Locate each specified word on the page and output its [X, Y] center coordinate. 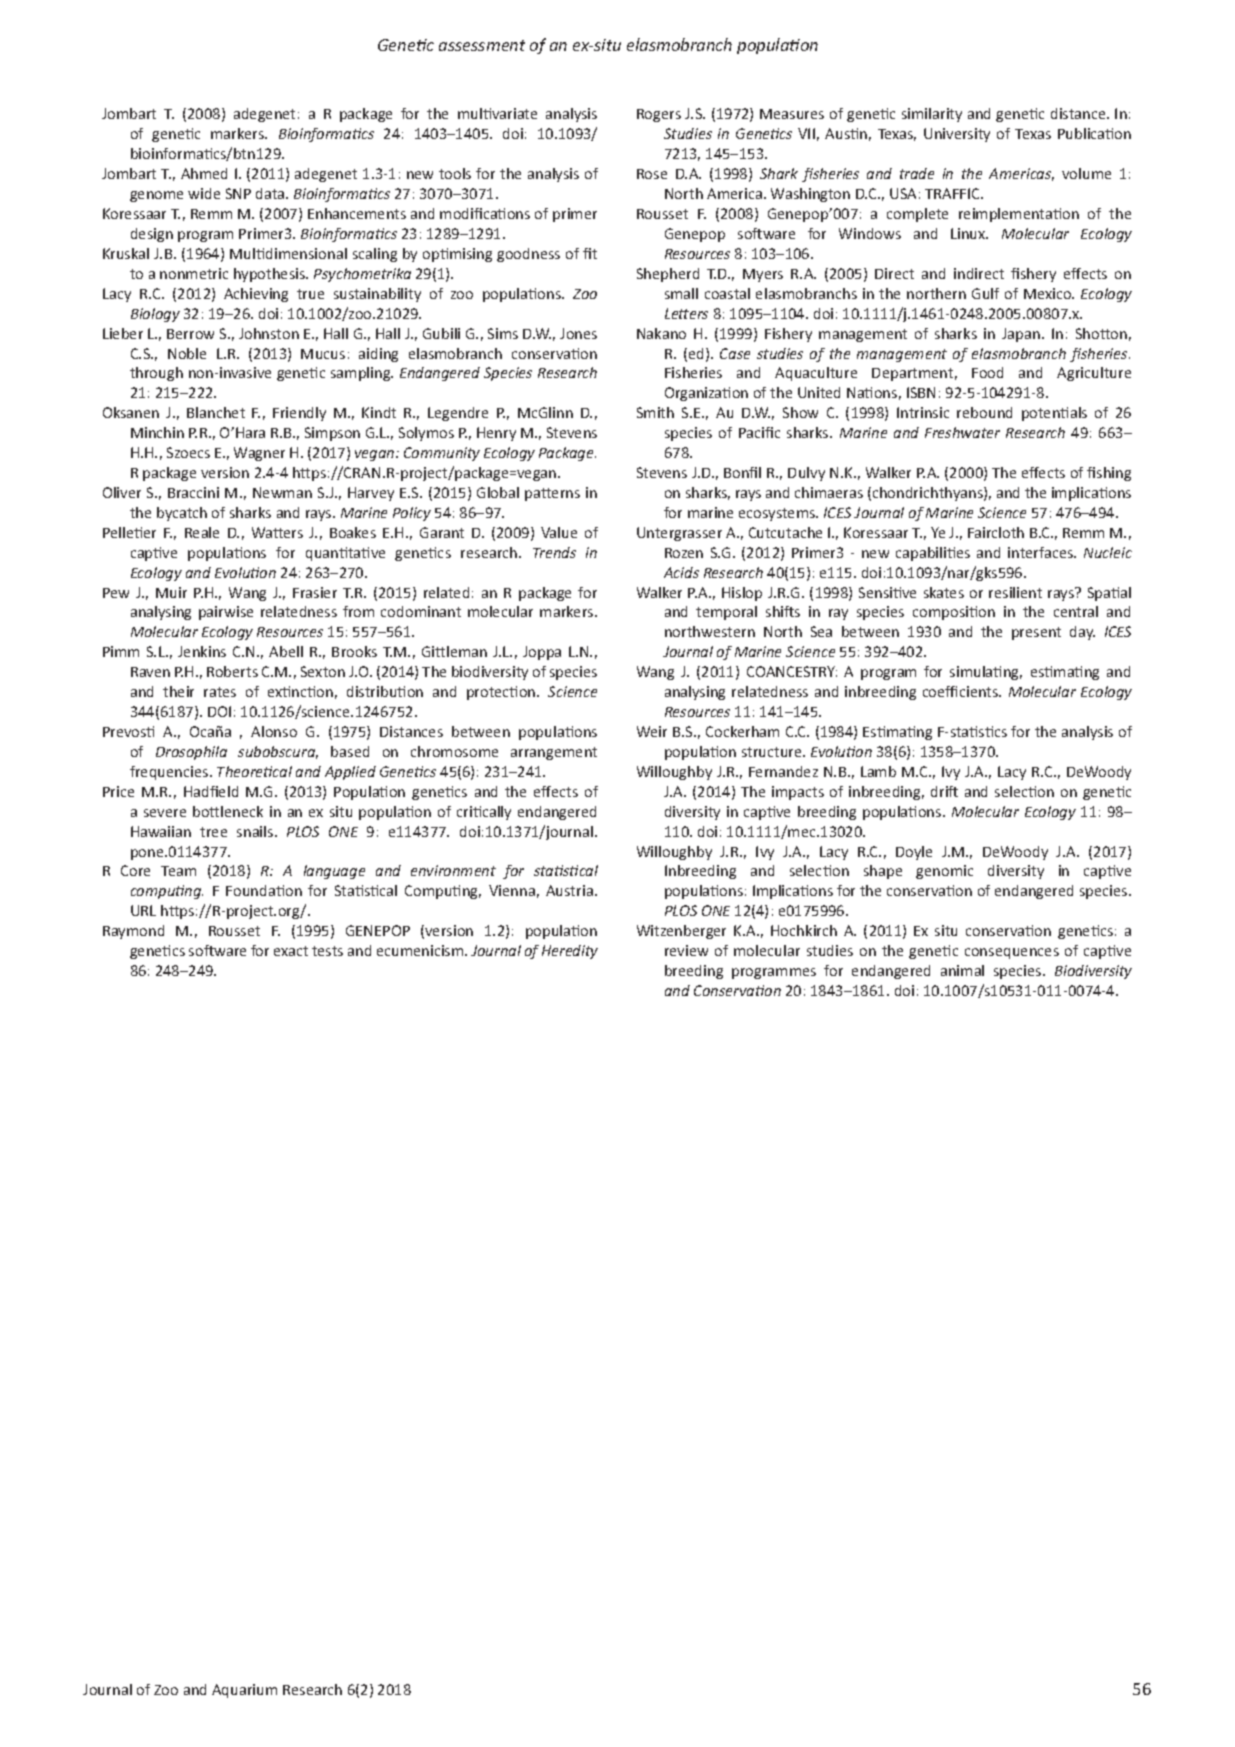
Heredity [570, 952]
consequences [1012, 953]
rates [220, 692]
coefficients [962, 691]
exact [291, 951]
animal [962, 970]
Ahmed [204, 173]
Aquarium [244, 1691]
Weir [652, 731]
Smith [655, 412]
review [686, 950]
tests [327, 951]
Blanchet [216, 412]
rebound [984, 412]
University [957, 135]
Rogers [659, 115]
